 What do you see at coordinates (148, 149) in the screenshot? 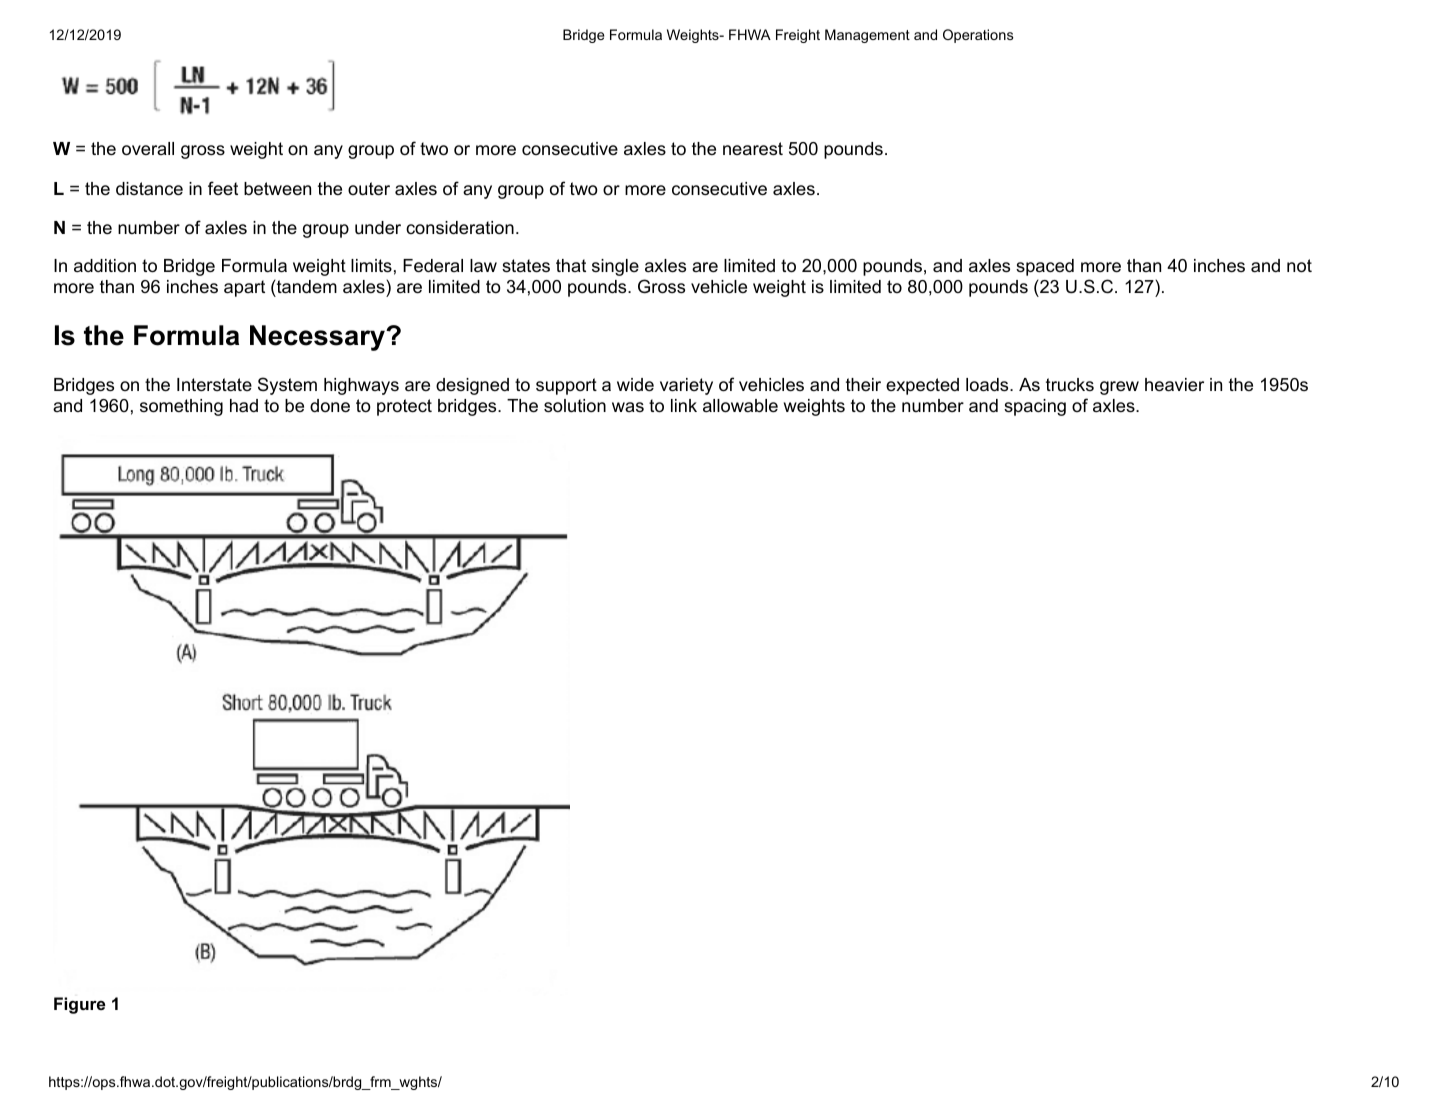
I see `overall` at bounding box center [148, 149].
